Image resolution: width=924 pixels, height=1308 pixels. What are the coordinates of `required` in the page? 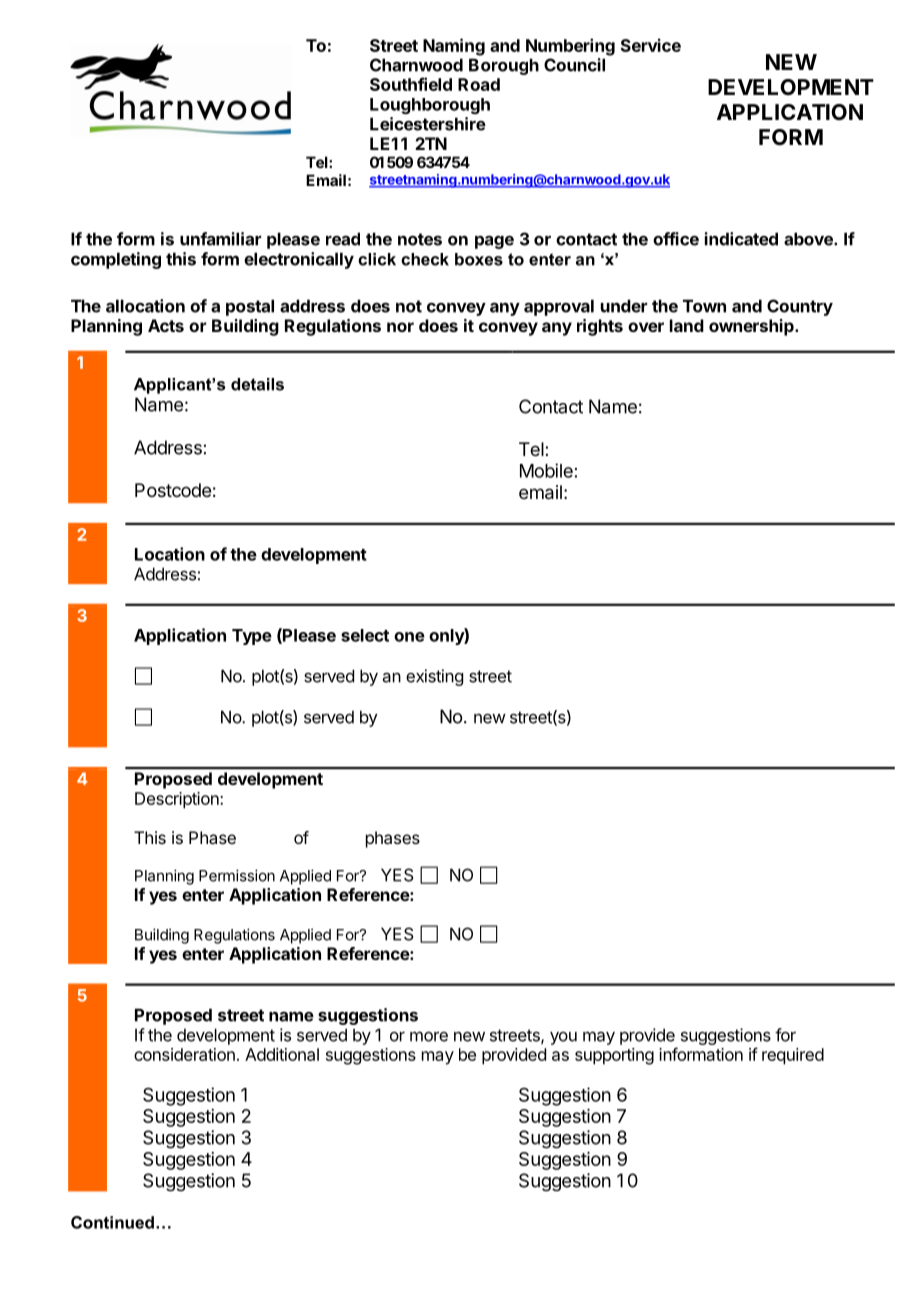 It's located at (793, 1056).
